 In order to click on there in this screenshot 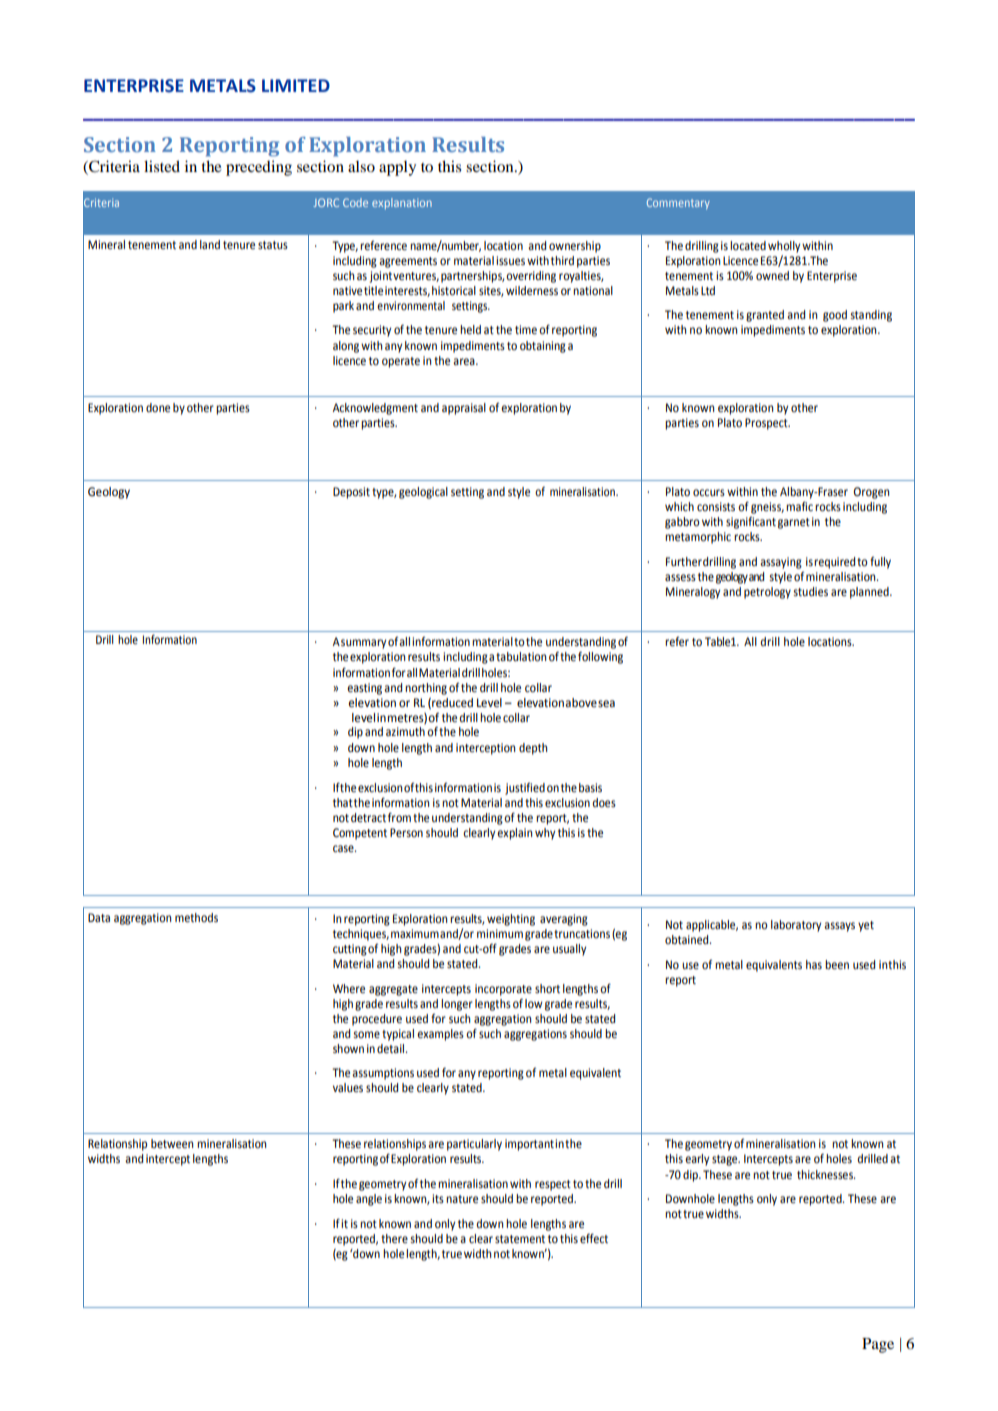, I will do `click(394, 1239)`.
